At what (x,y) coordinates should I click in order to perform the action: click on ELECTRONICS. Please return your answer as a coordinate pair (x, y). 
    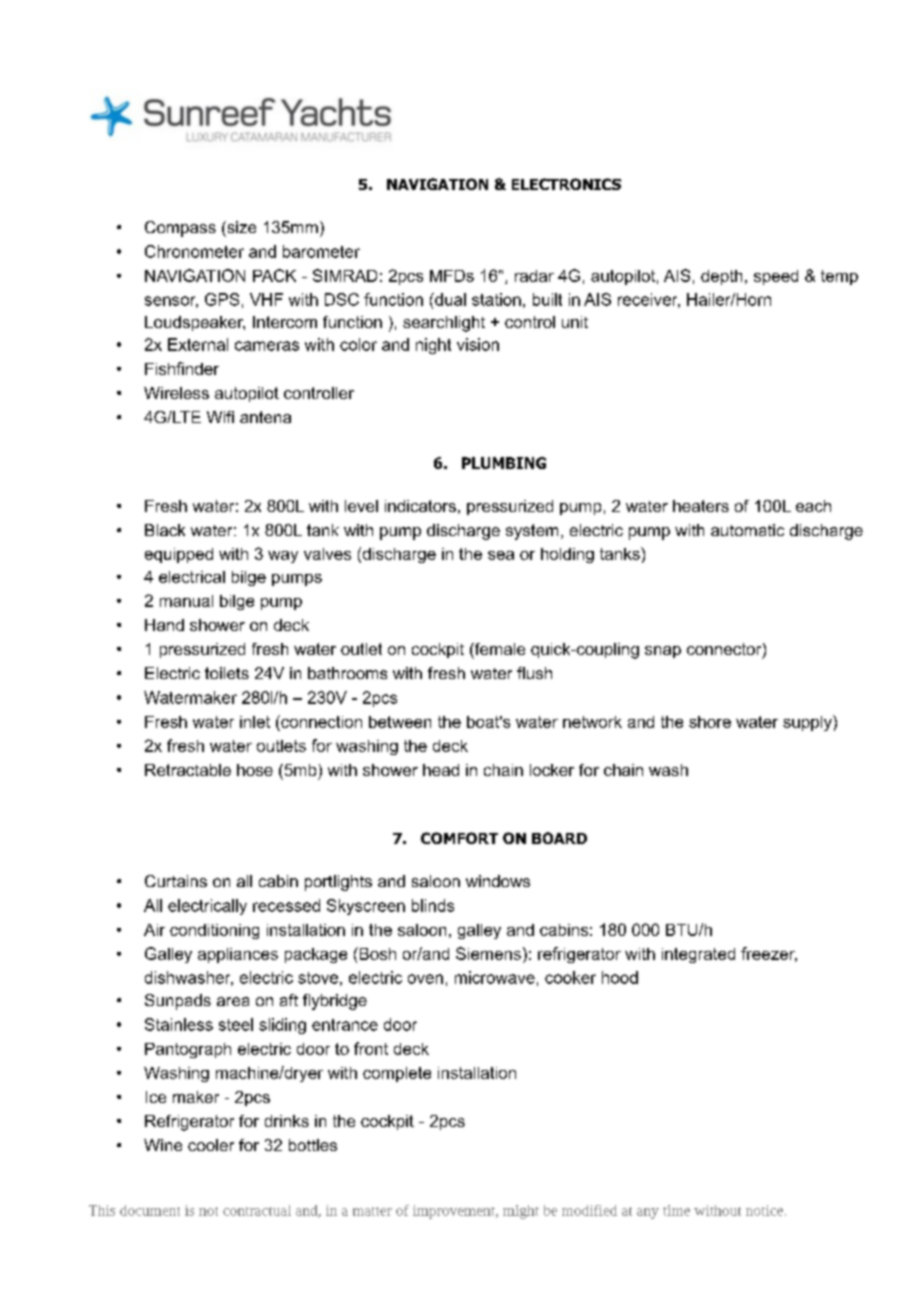
    Looking at the image, I should click on (566, 184).
